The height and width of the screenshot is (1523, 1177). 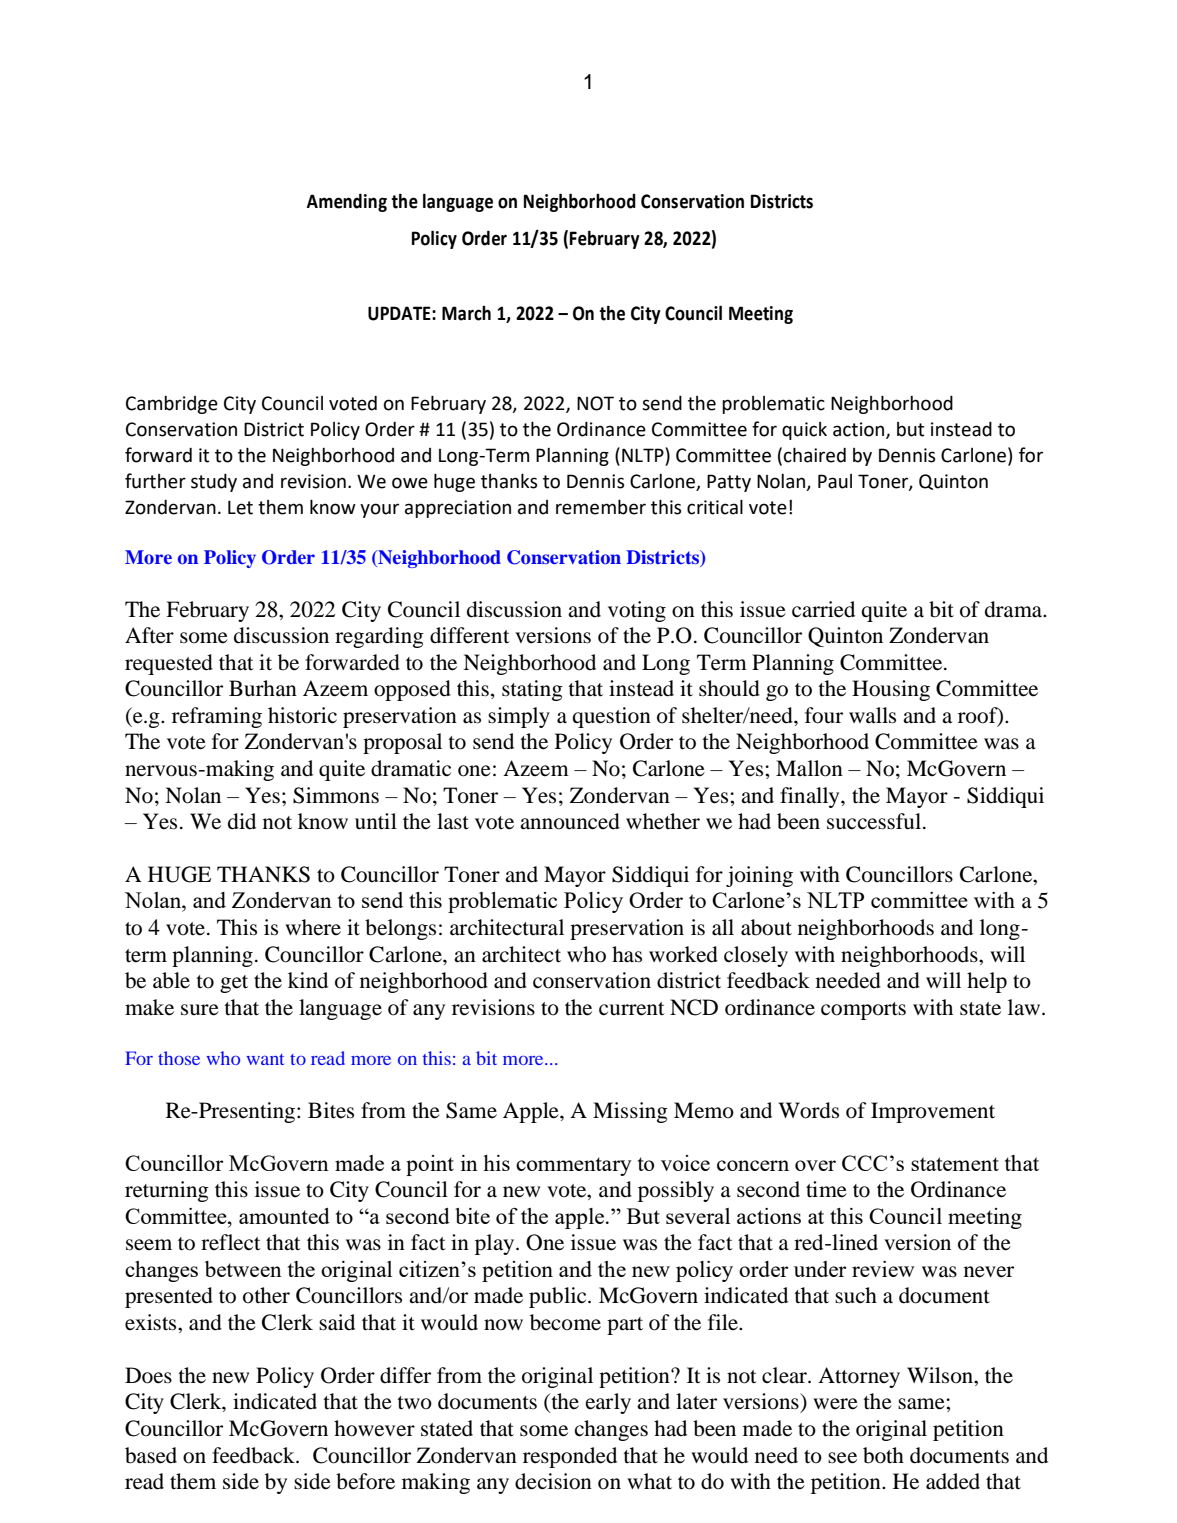 What do you see at coordinates (242, 821) in the screenshot?
I see `did` at bounding box center [242, 821].
